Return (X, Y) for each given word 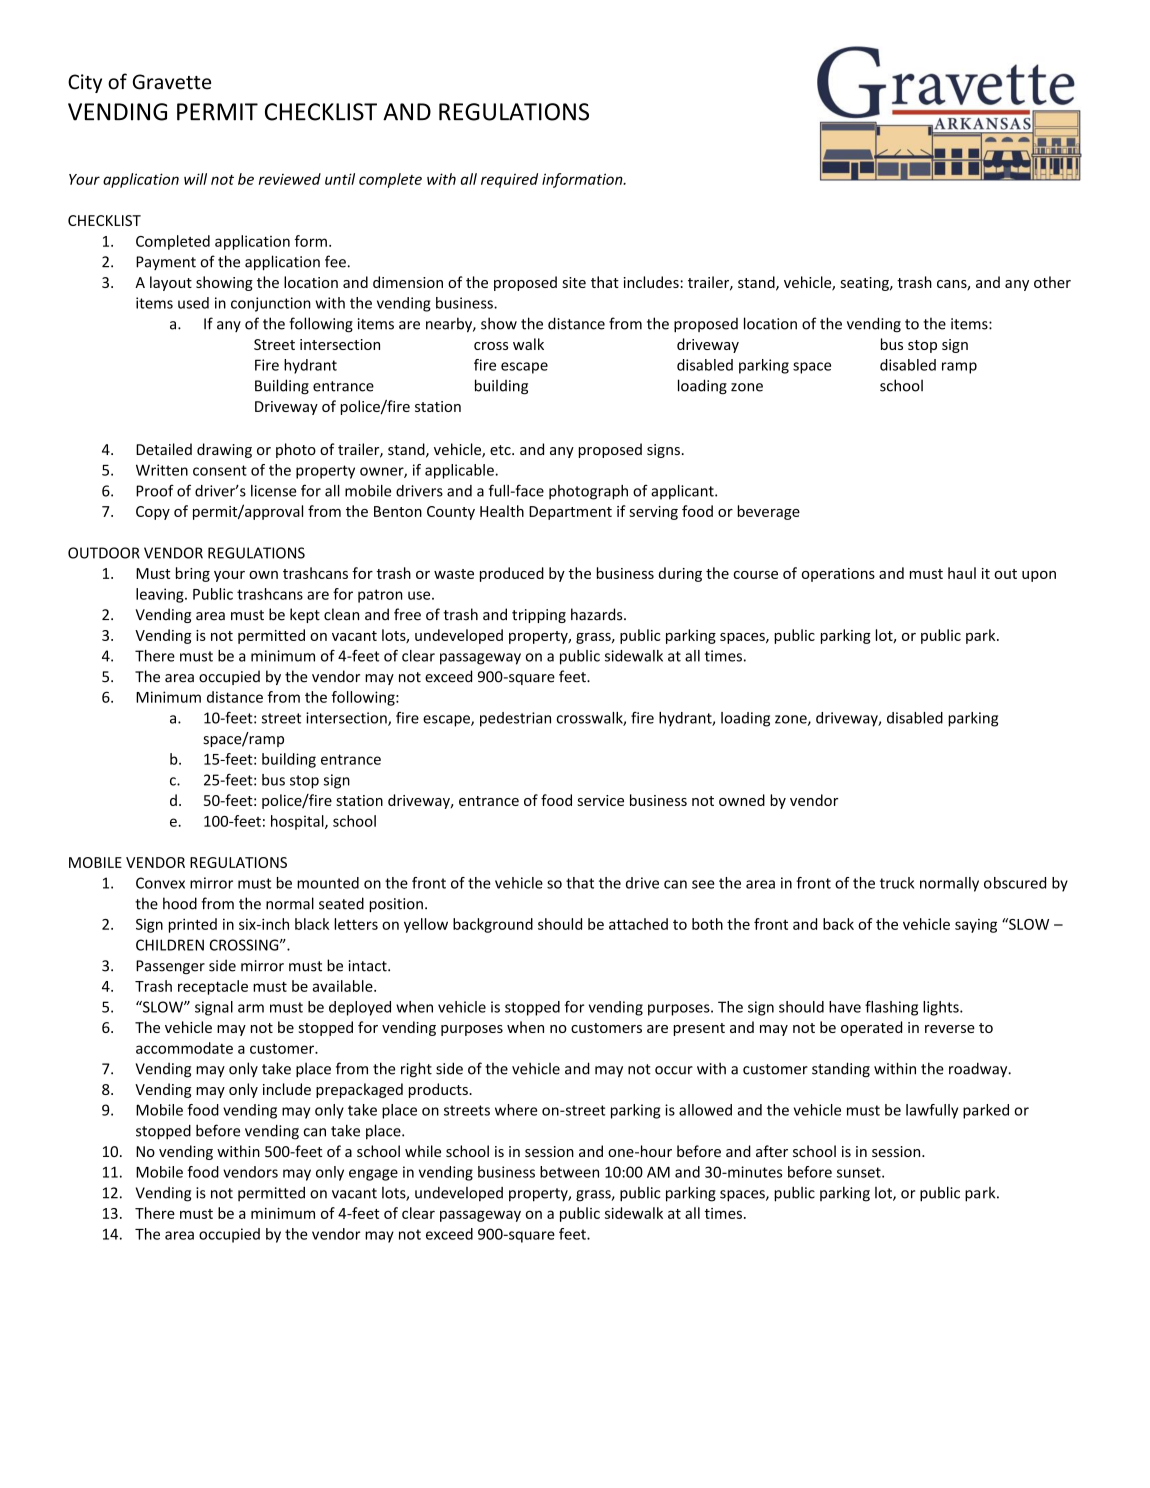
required (509, 180)
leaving (161, 595)
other (1052, 282)
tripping (539, 616)
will (195, 179)
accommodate (184, 1048)
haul (962, 573)
